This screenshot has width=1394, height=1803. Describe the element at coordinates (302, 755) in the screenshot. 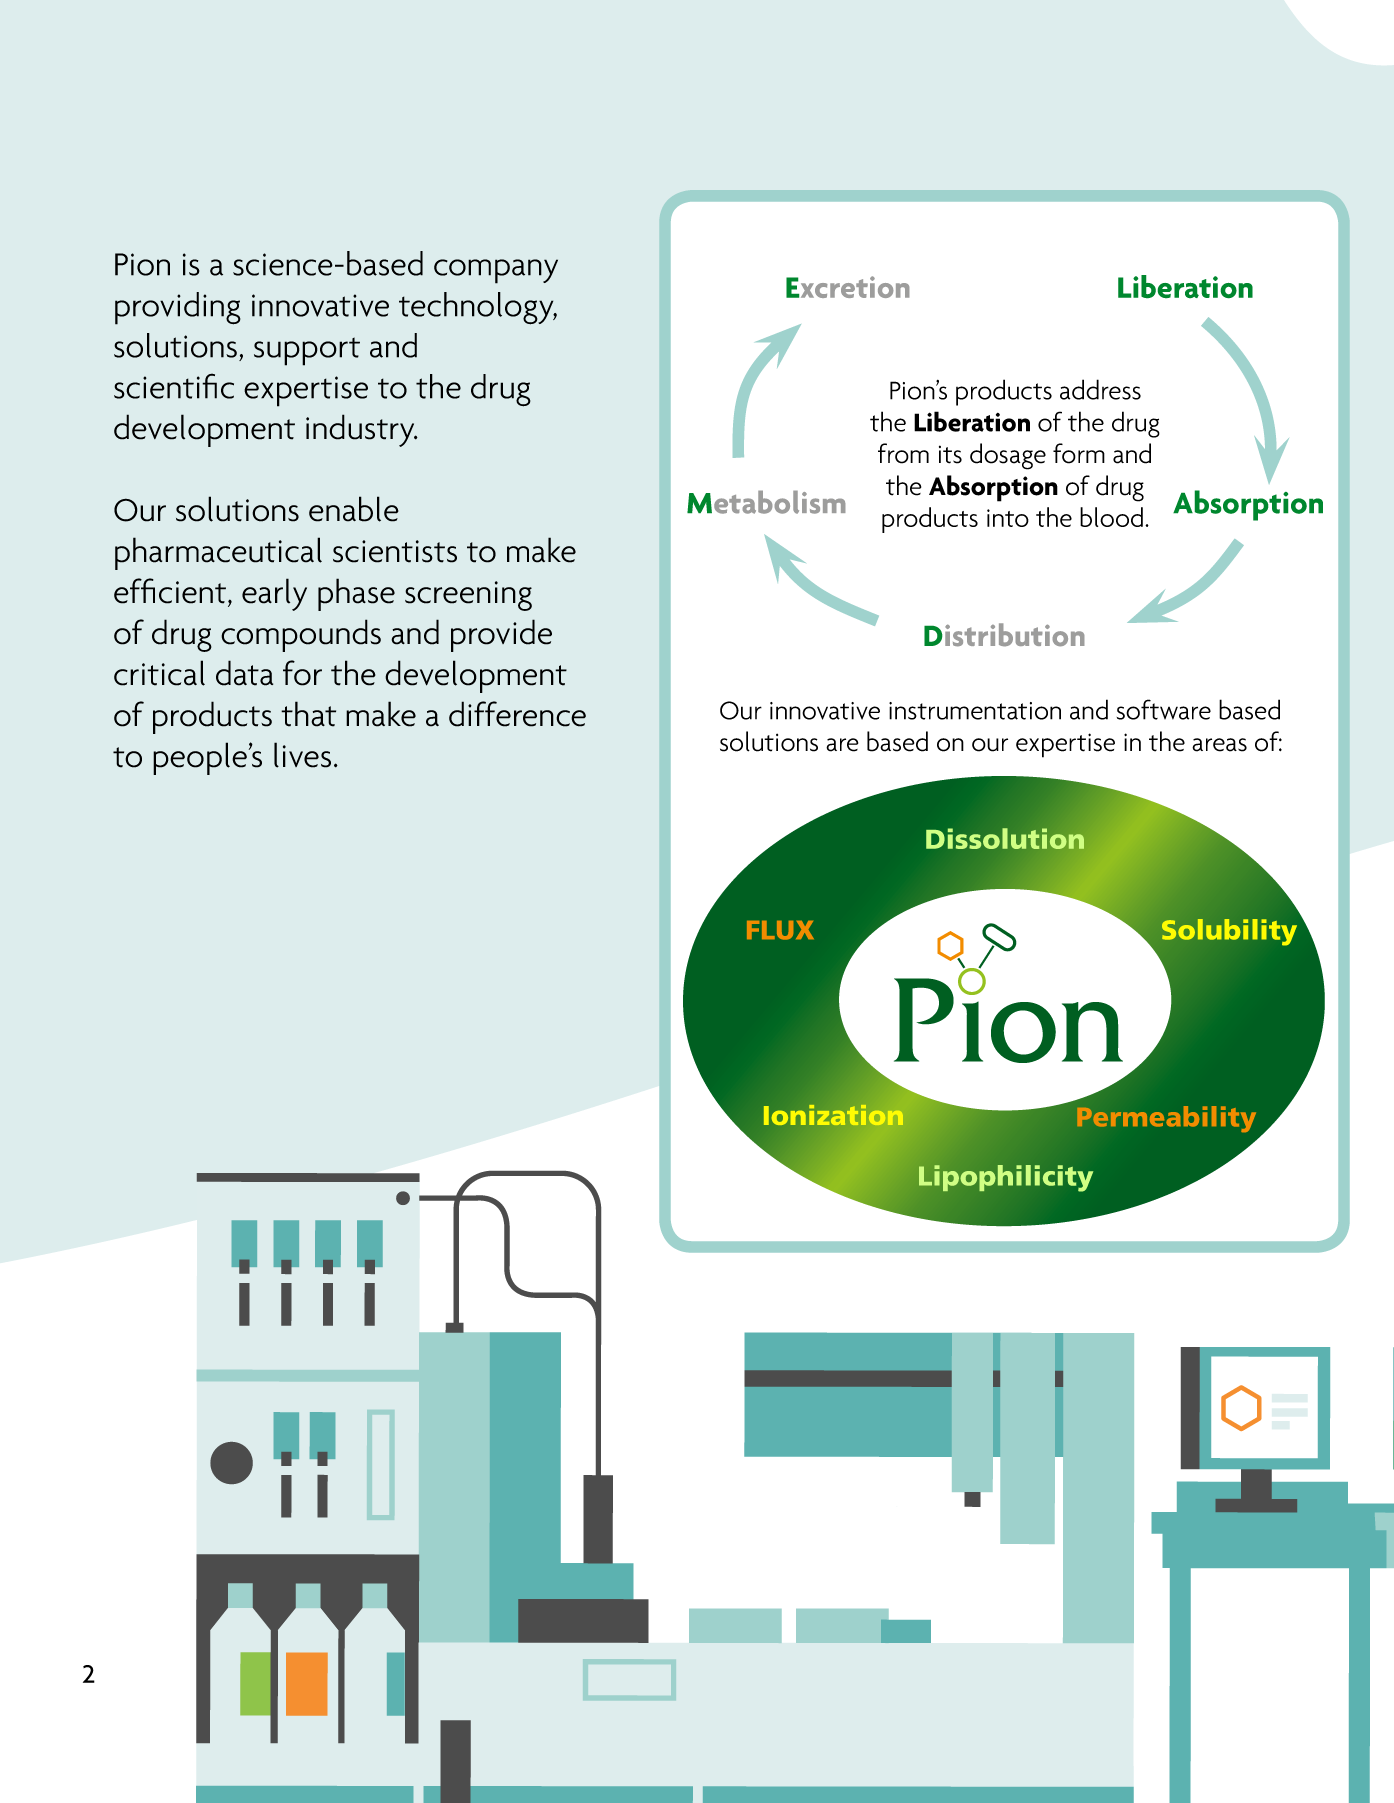

I see `lives` at that location.
